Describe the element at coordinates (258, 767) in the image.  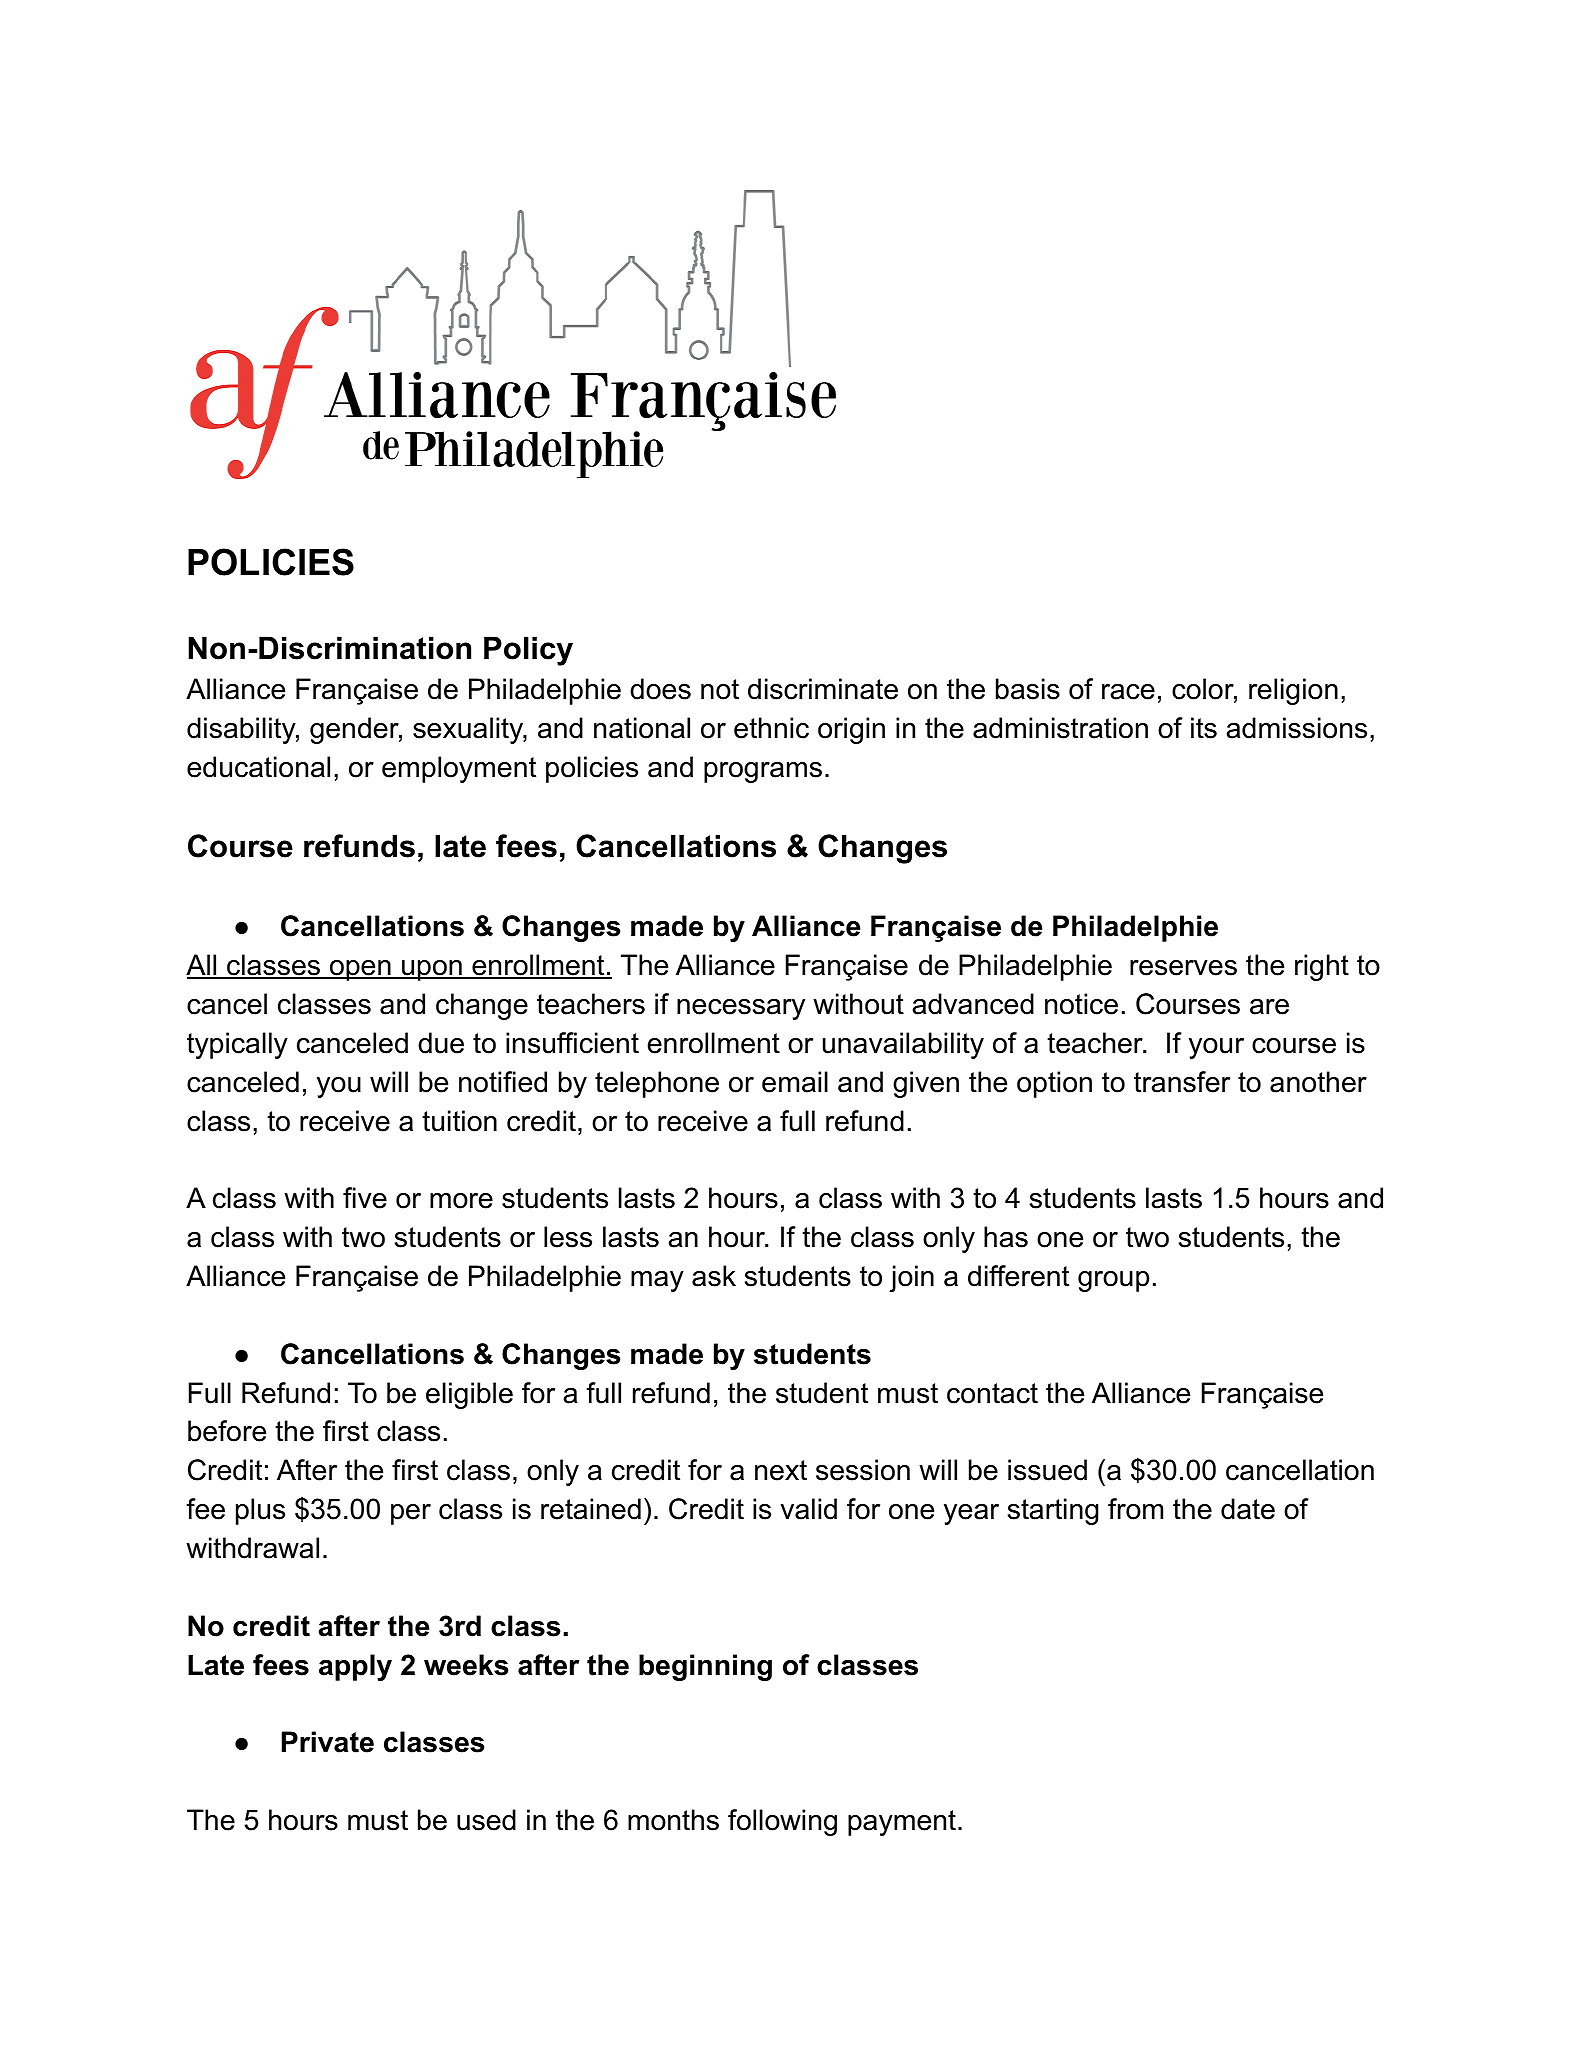
I see `educational` at that location.
